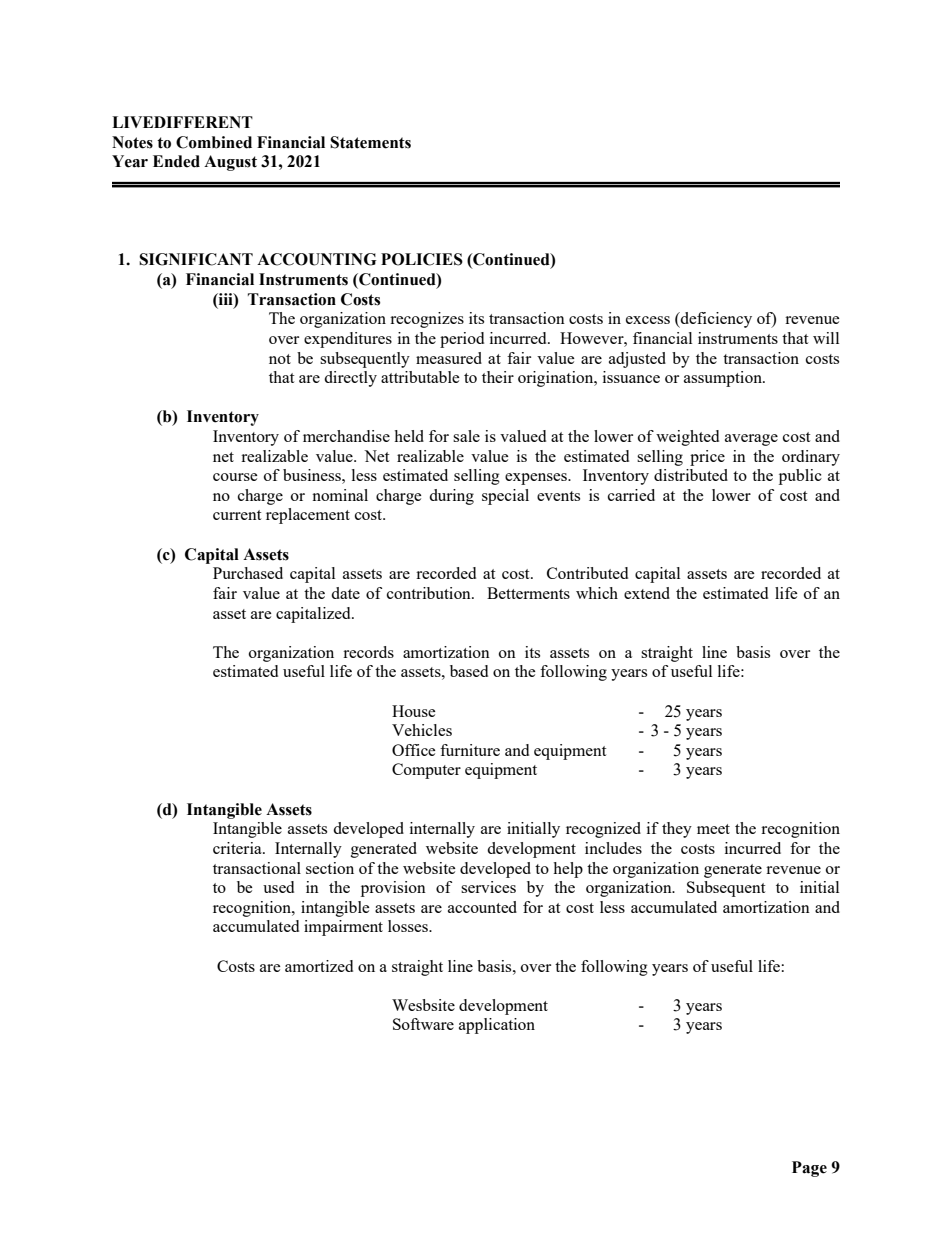 The width and height of the image is (952, 1233). What do you see at coordinates (370, 142) in the image?
I see `Statements` at bounding box center [370, 142].
